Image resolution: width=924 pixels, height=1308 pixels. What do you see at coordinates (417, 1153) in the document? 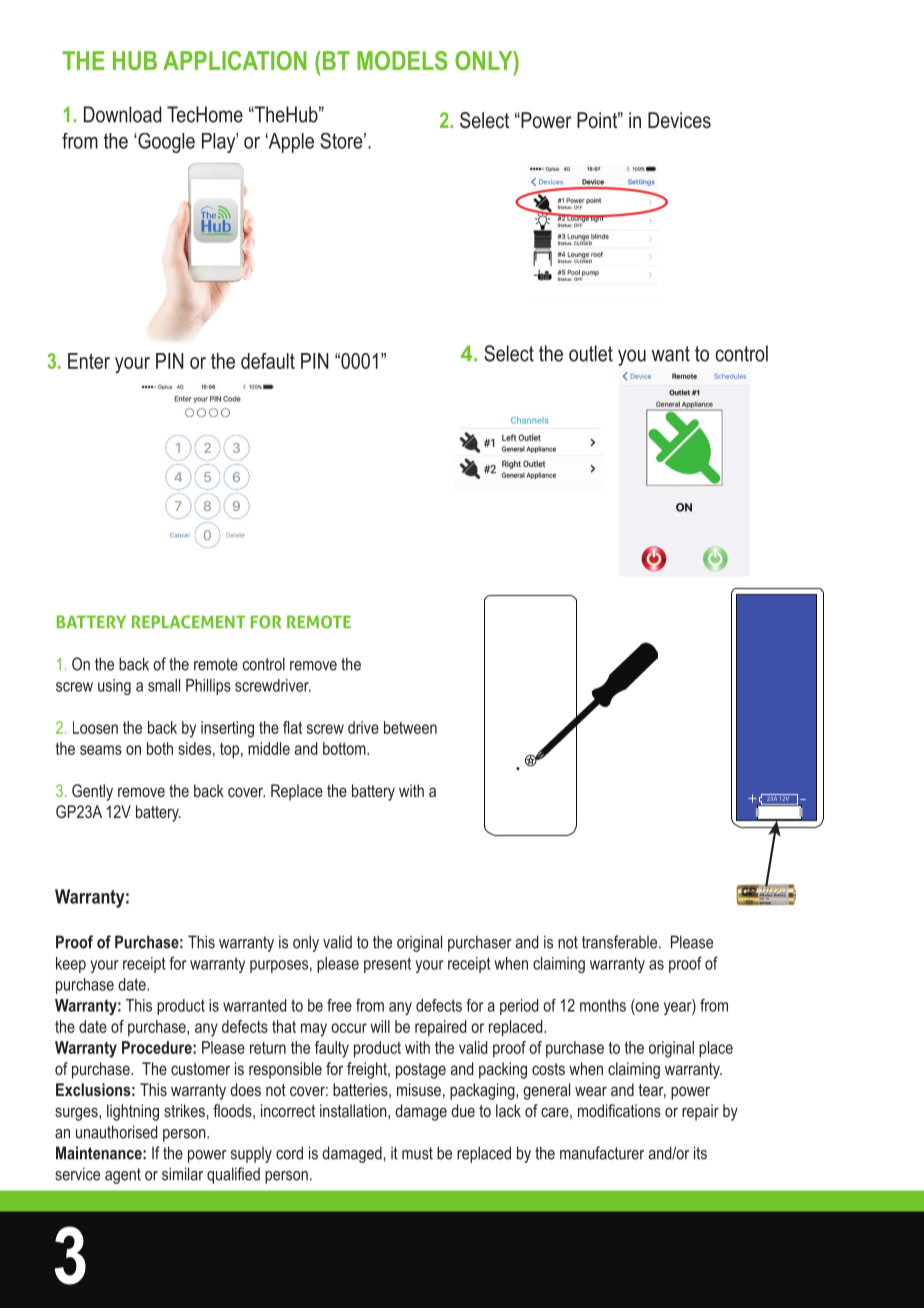
I see `must` at bounding box center [417, 1153].
